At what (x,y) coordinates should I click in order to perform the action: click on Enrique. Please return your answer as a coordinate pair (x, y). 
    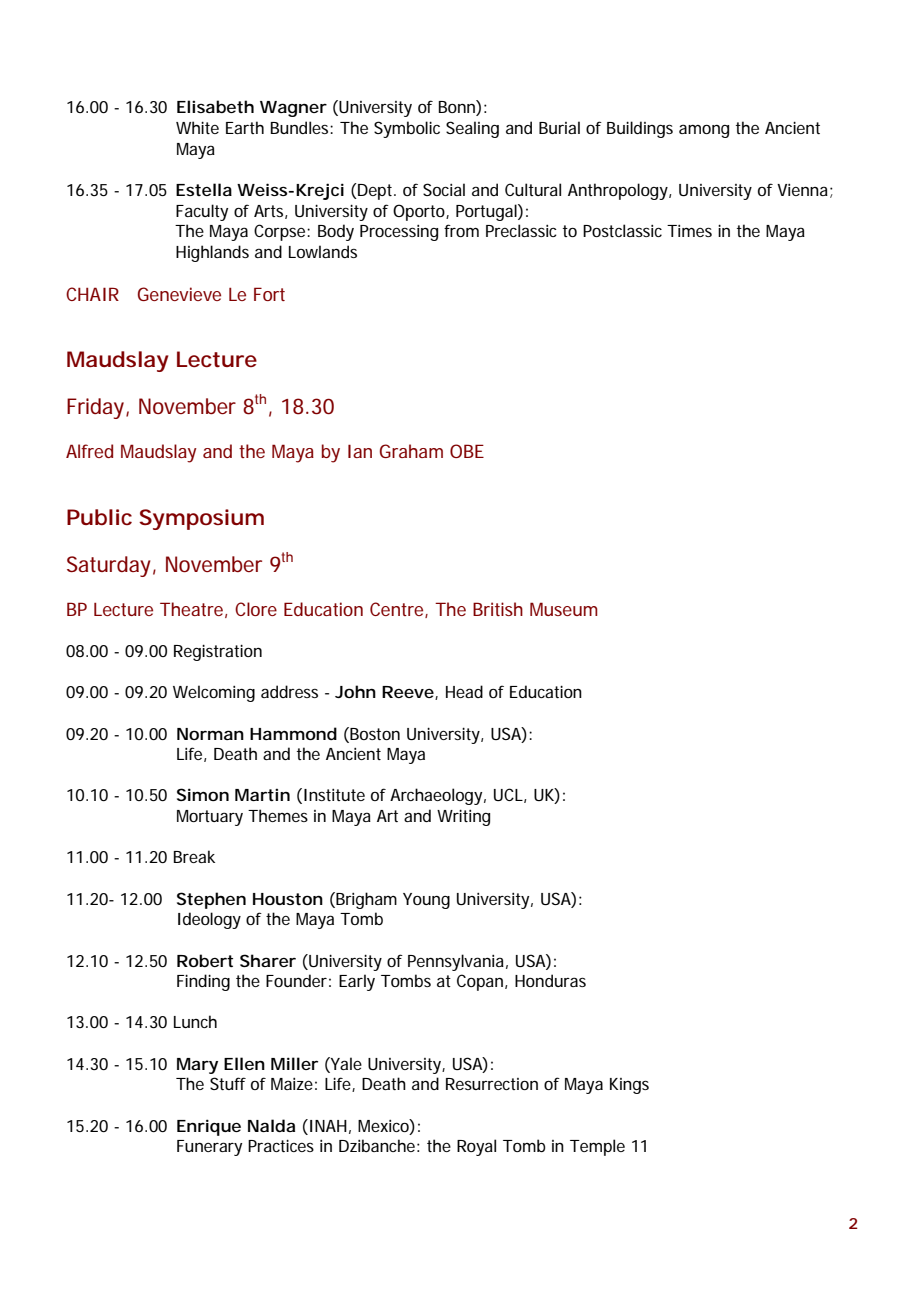
    Looking at the image, I should click on (209, 1127).
